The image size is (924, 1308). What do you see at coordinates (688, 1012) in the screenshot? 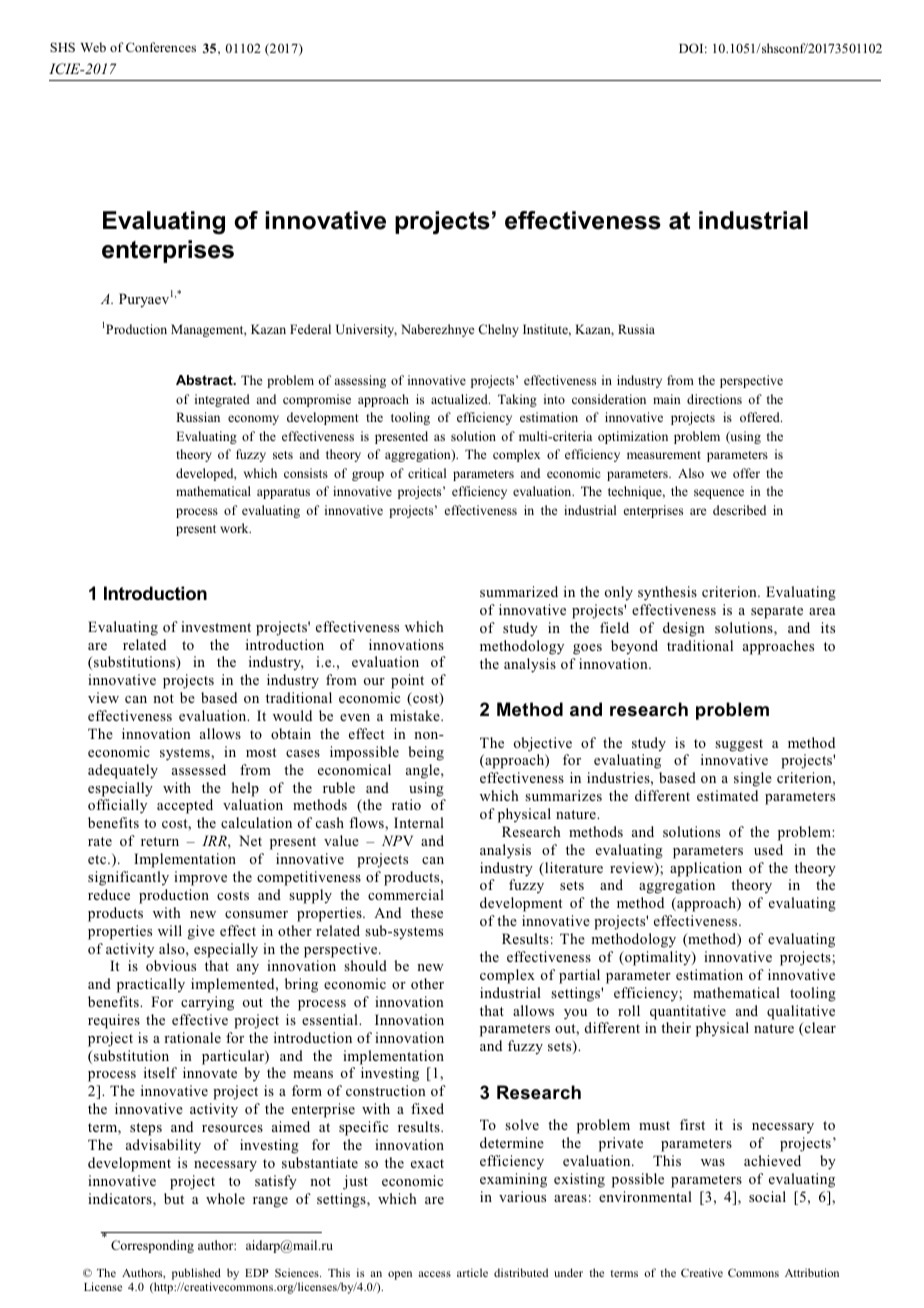
I see `quantitative` at bounding box center [688, 1012].
